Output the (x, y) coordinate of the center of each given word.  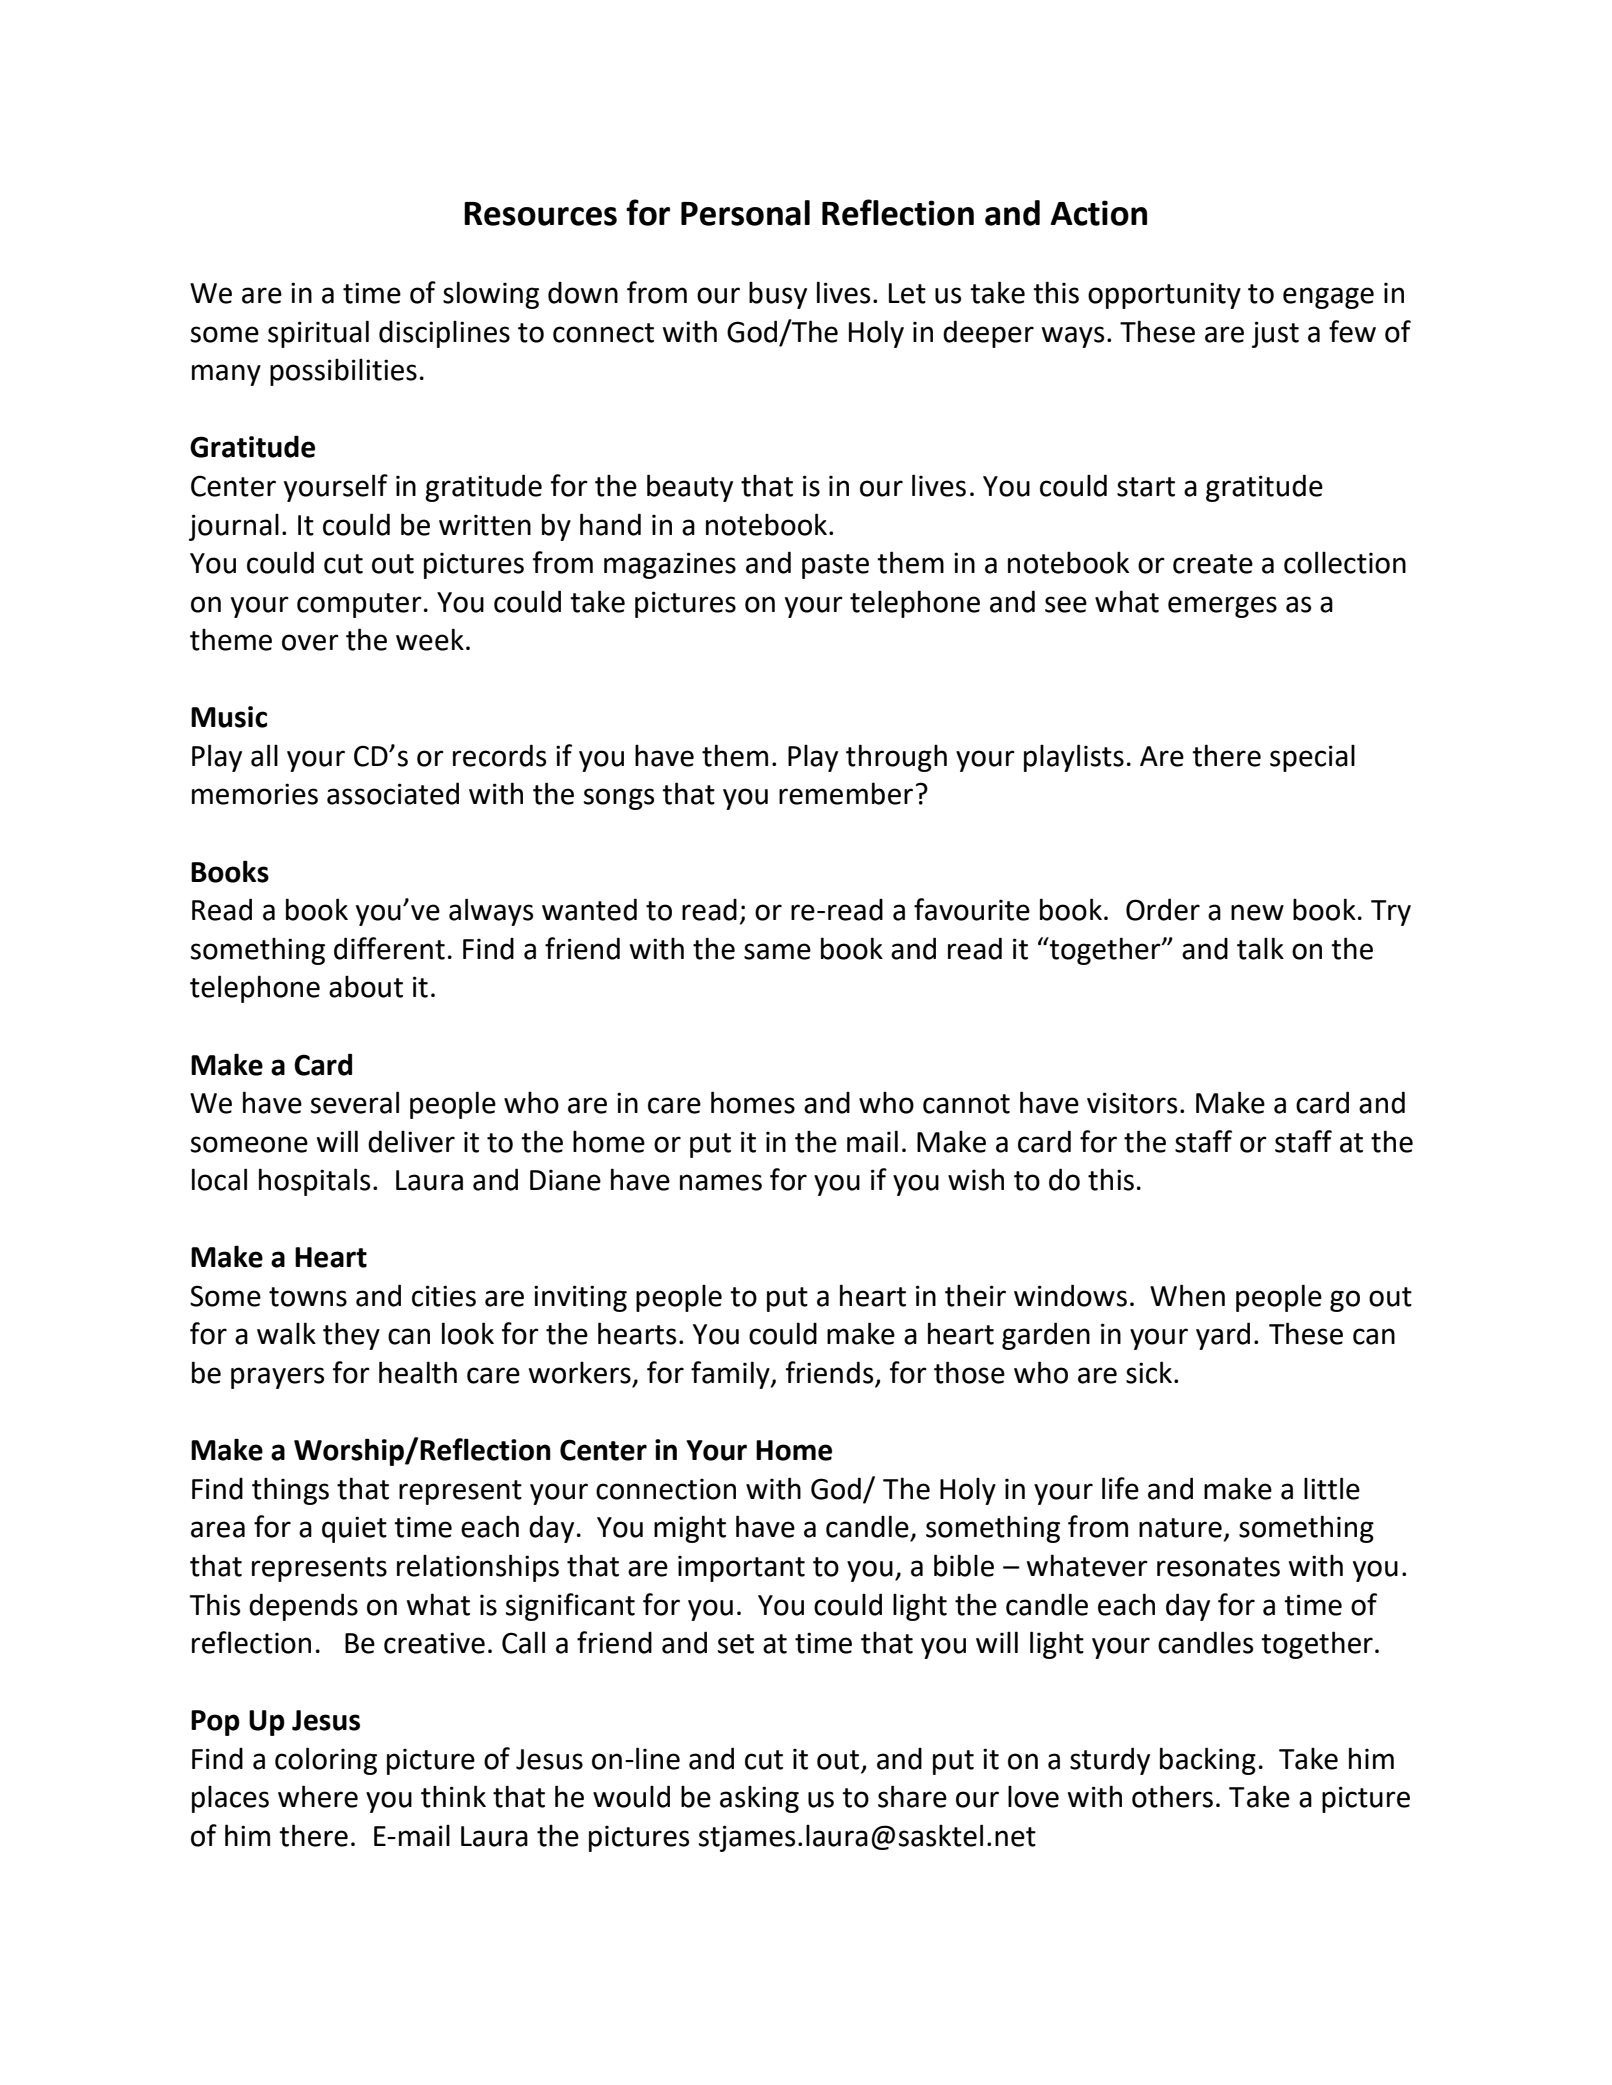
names (721, 1182)
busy (778, 295)
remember (846, 793)
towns (308, 1297)
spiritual (318, 334)
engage (1328, 298)
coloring (326, 1761)
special (1312, 758)
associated (393, 793)
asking (759, 1799)
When (1187, 1295)
